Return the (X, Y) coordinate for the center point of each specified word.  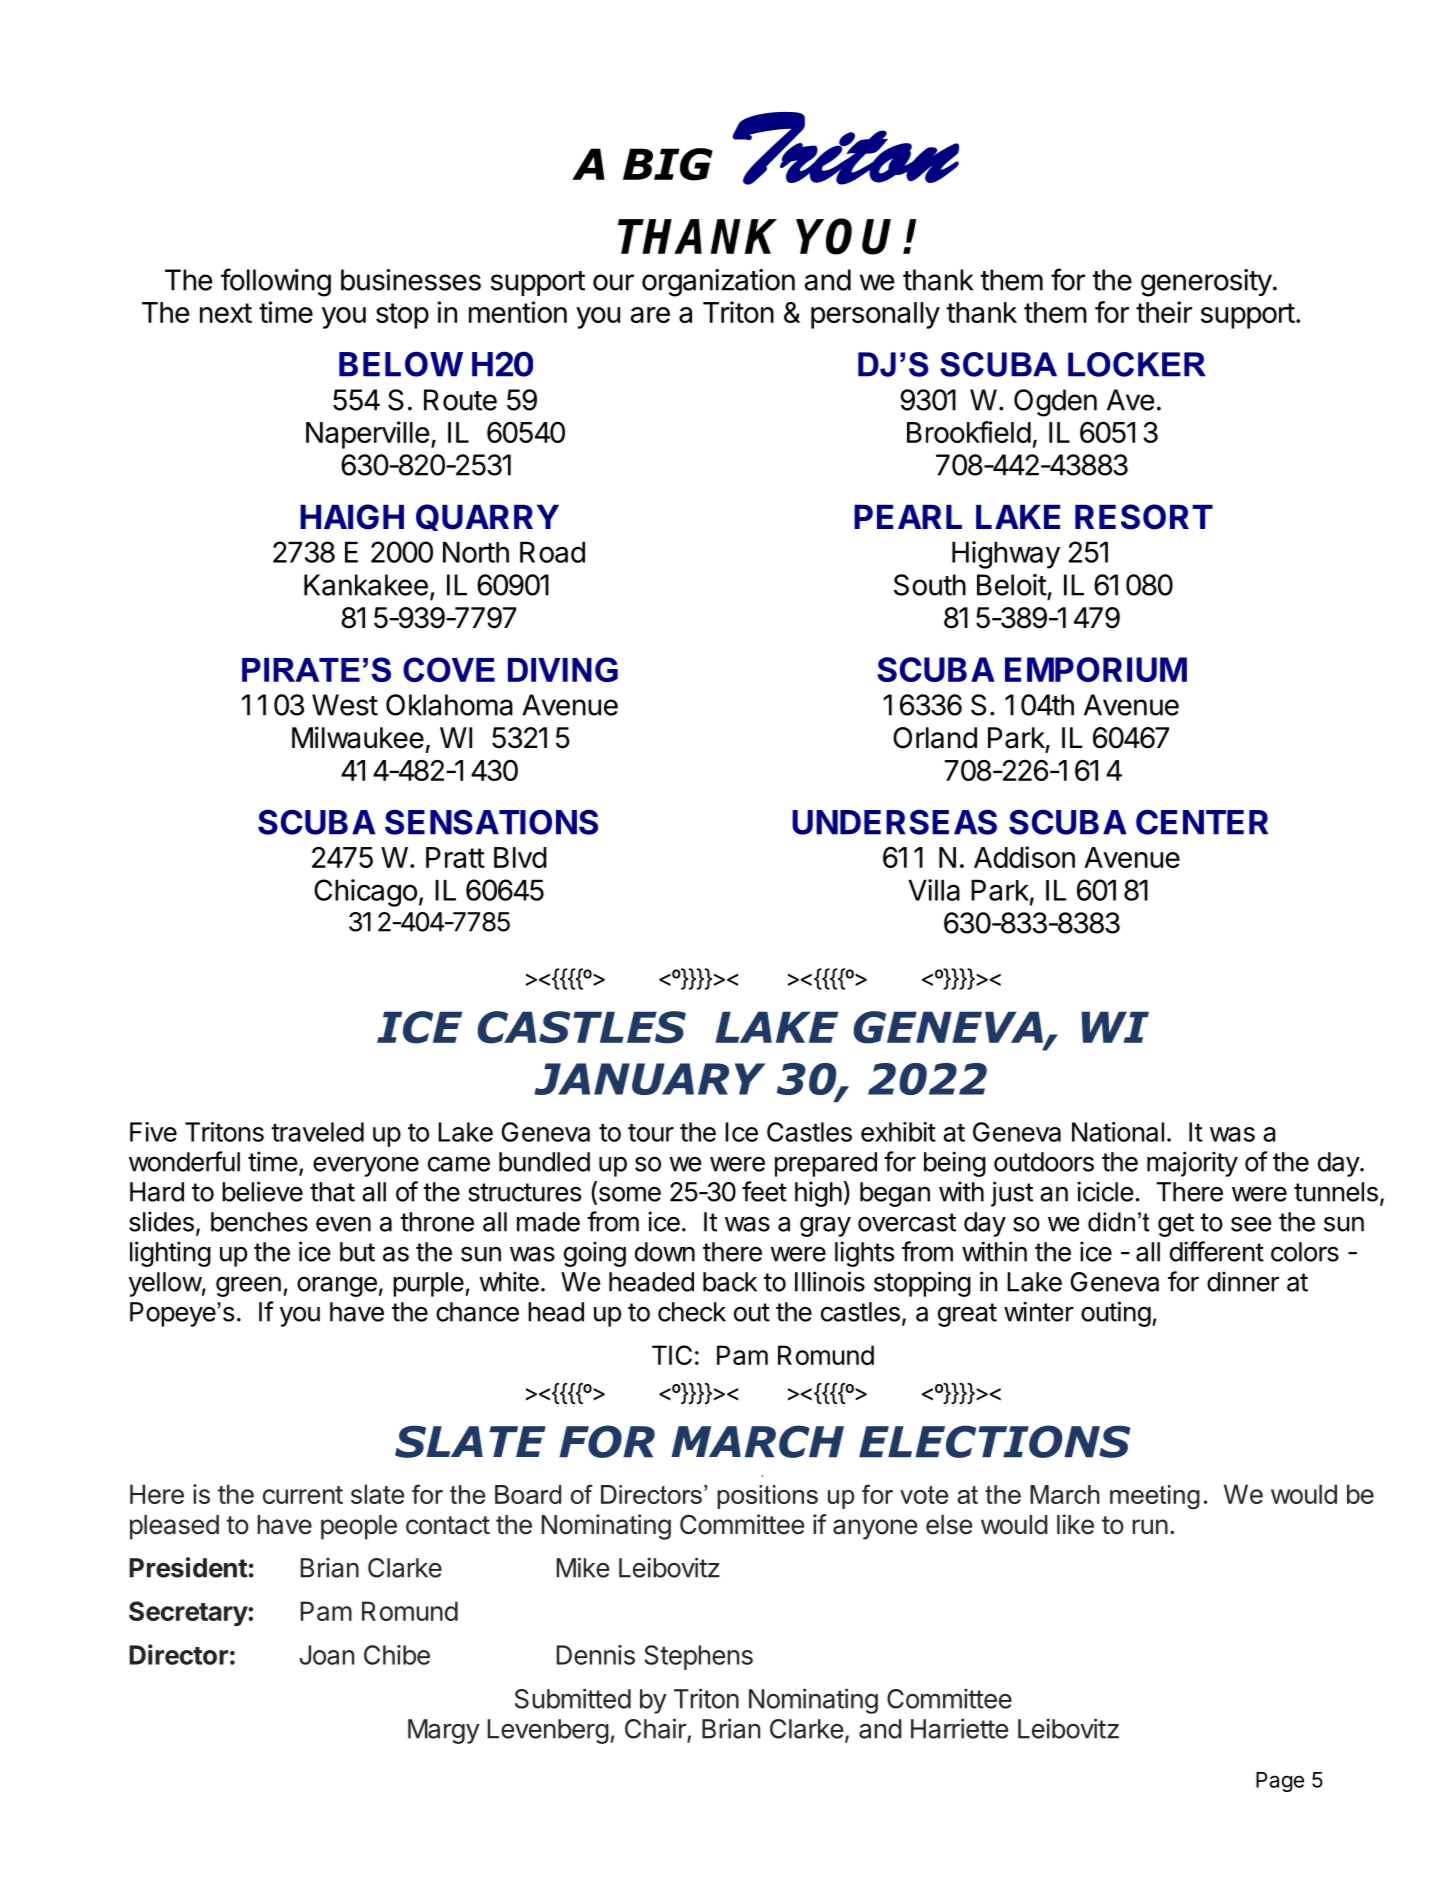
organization (718, 283)
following (276, 282)
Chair (656, 1729)
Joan (327, 1655)
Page (1280, 1782)
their (1164, 312)
